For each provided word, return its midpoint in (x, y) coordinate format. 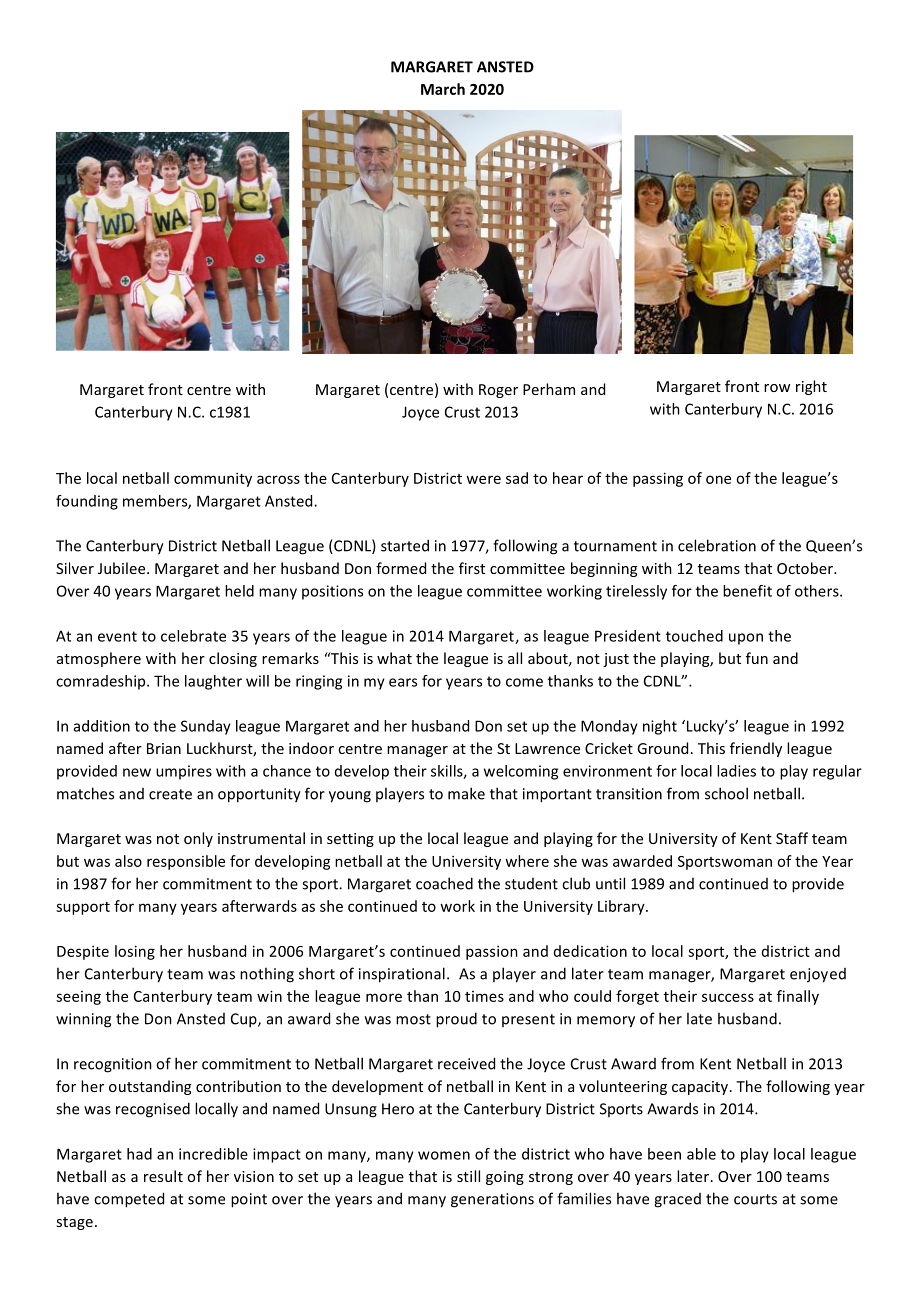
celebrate (193, 636)
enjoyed (818, 975)
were (483, 479)
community (213, 479)
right (811, 387)
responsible (186, 862)
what (394, 658)
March (443, 89)
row (777, 388)
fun (757, 658)
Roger (498, 391)
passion (492, 952)
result (163, 1176)
